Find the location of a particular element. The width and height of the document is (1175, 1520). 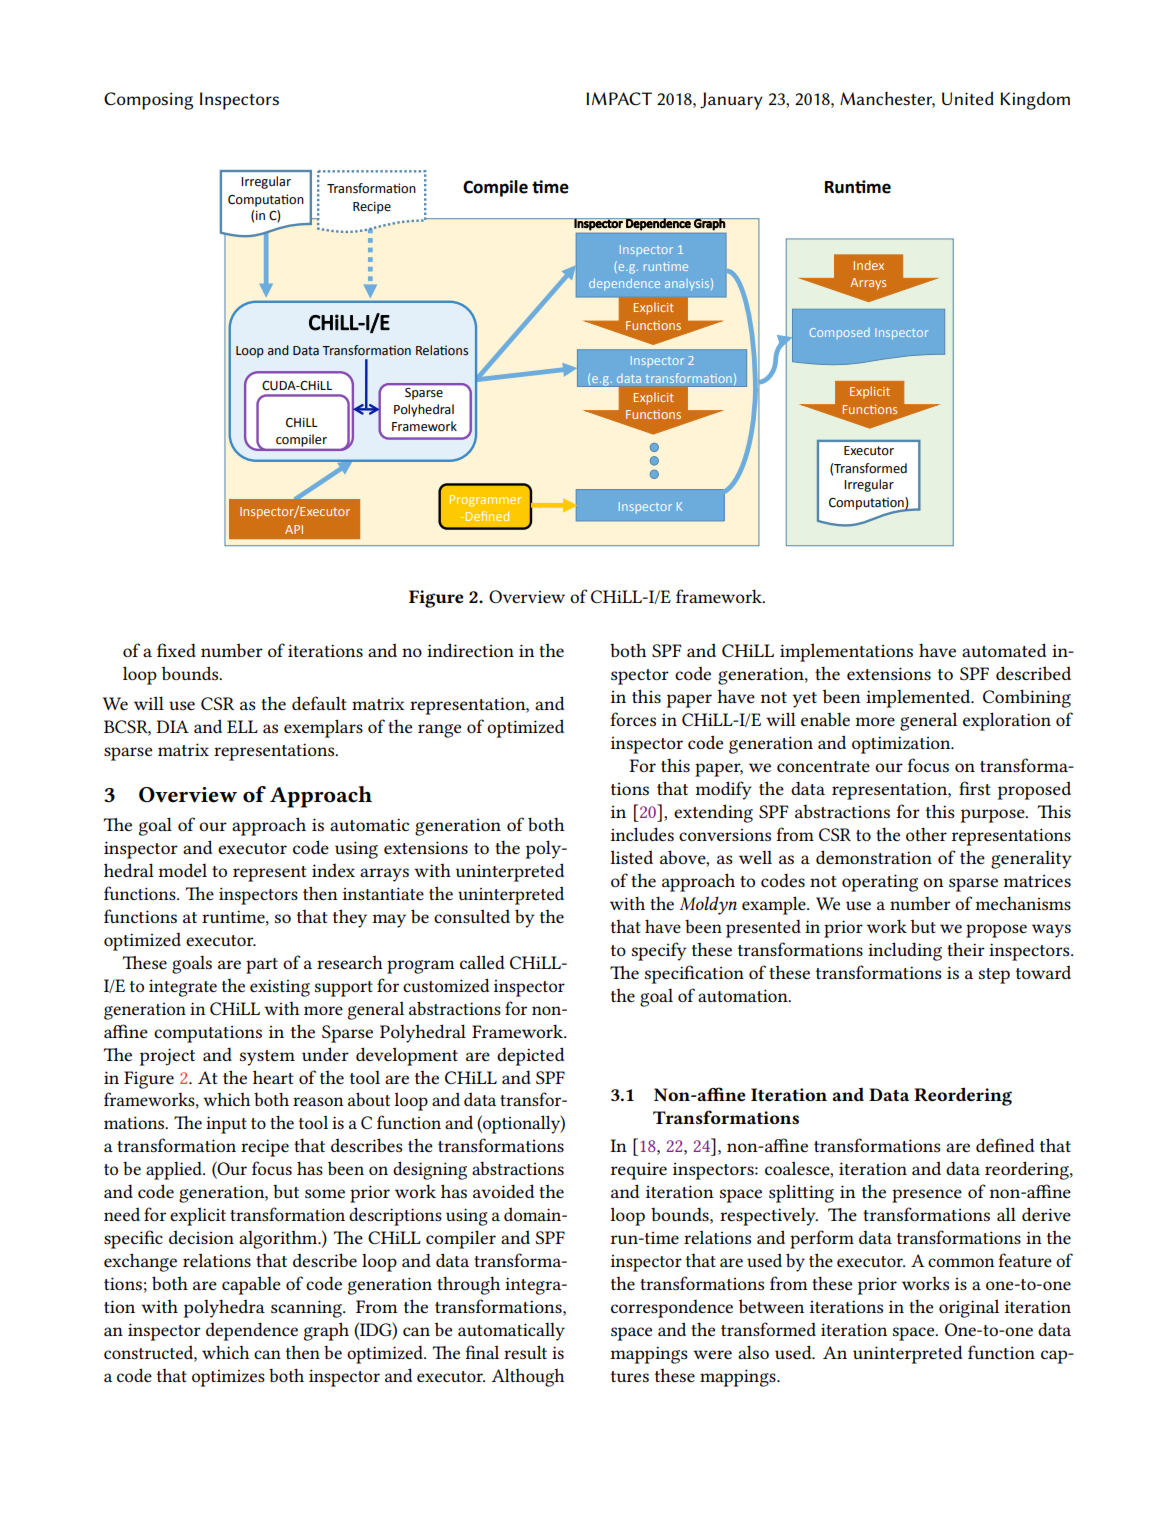

result is located at coordinates (525, 1352).
